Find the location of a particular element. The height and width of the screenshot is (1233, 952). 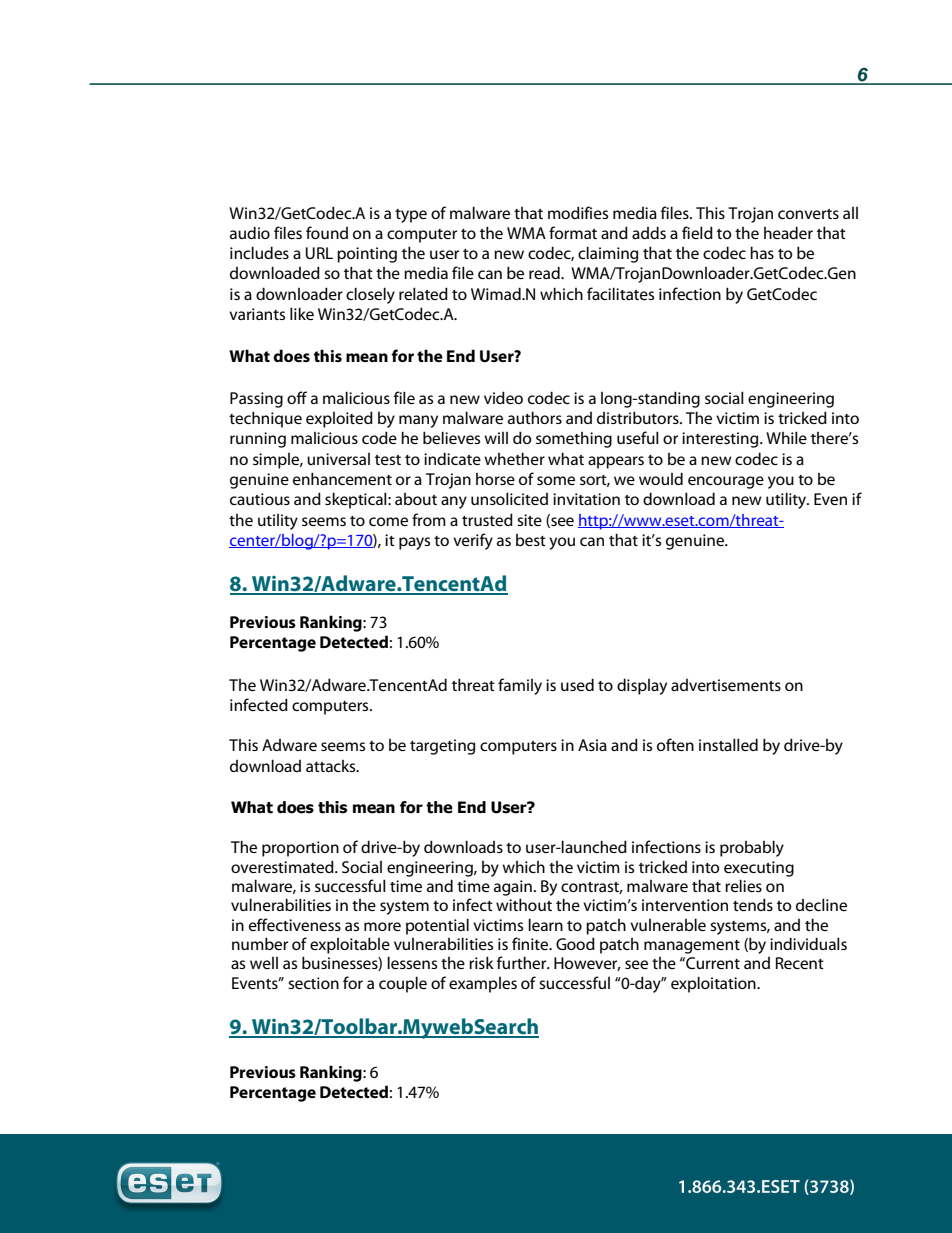

Asia is located at coordinates (592, 745).
